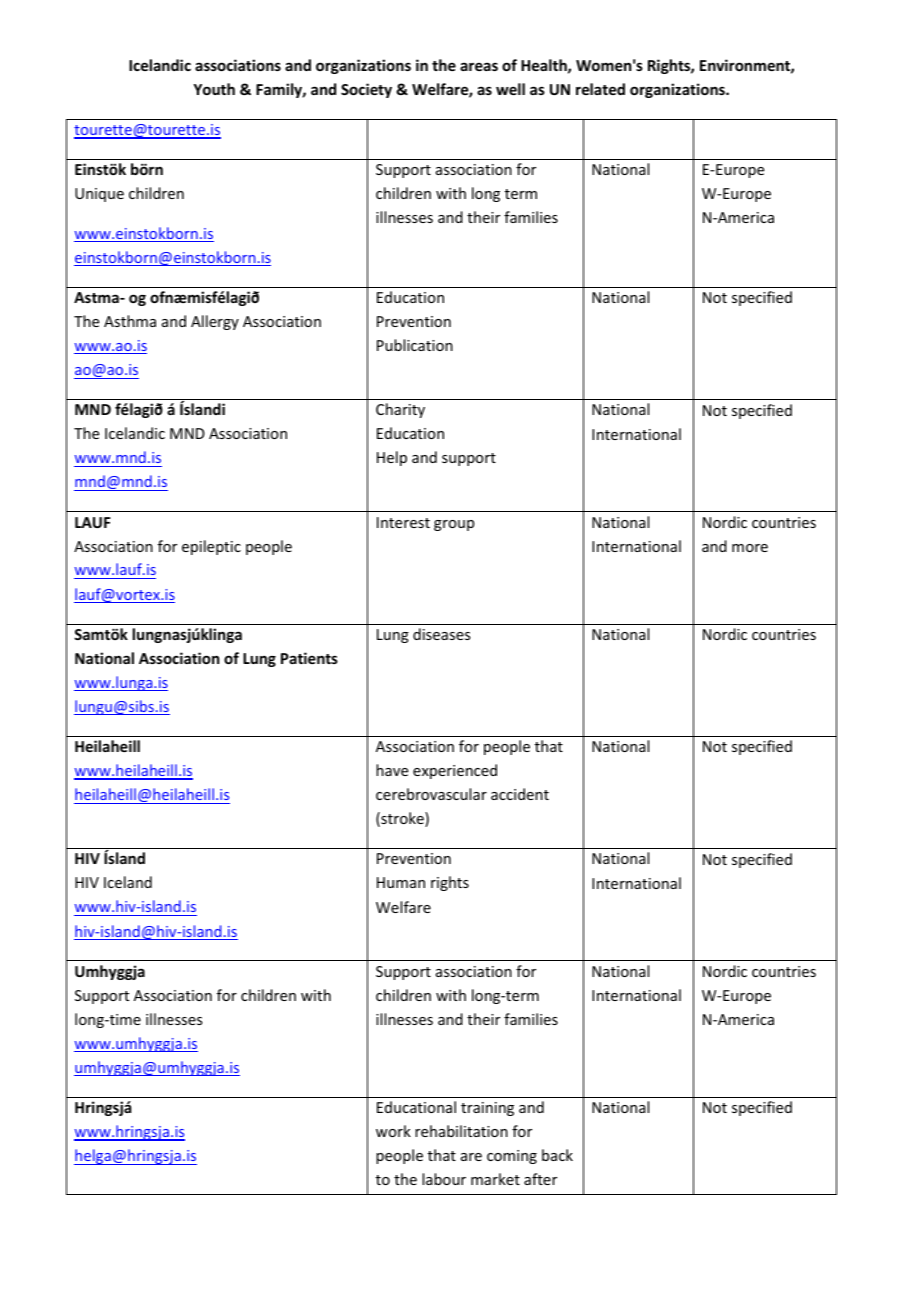 This document has width=924, height=1308. Describe the element at coordinates (461, 1131) in the document. I see `rehabilitation` at that location.
